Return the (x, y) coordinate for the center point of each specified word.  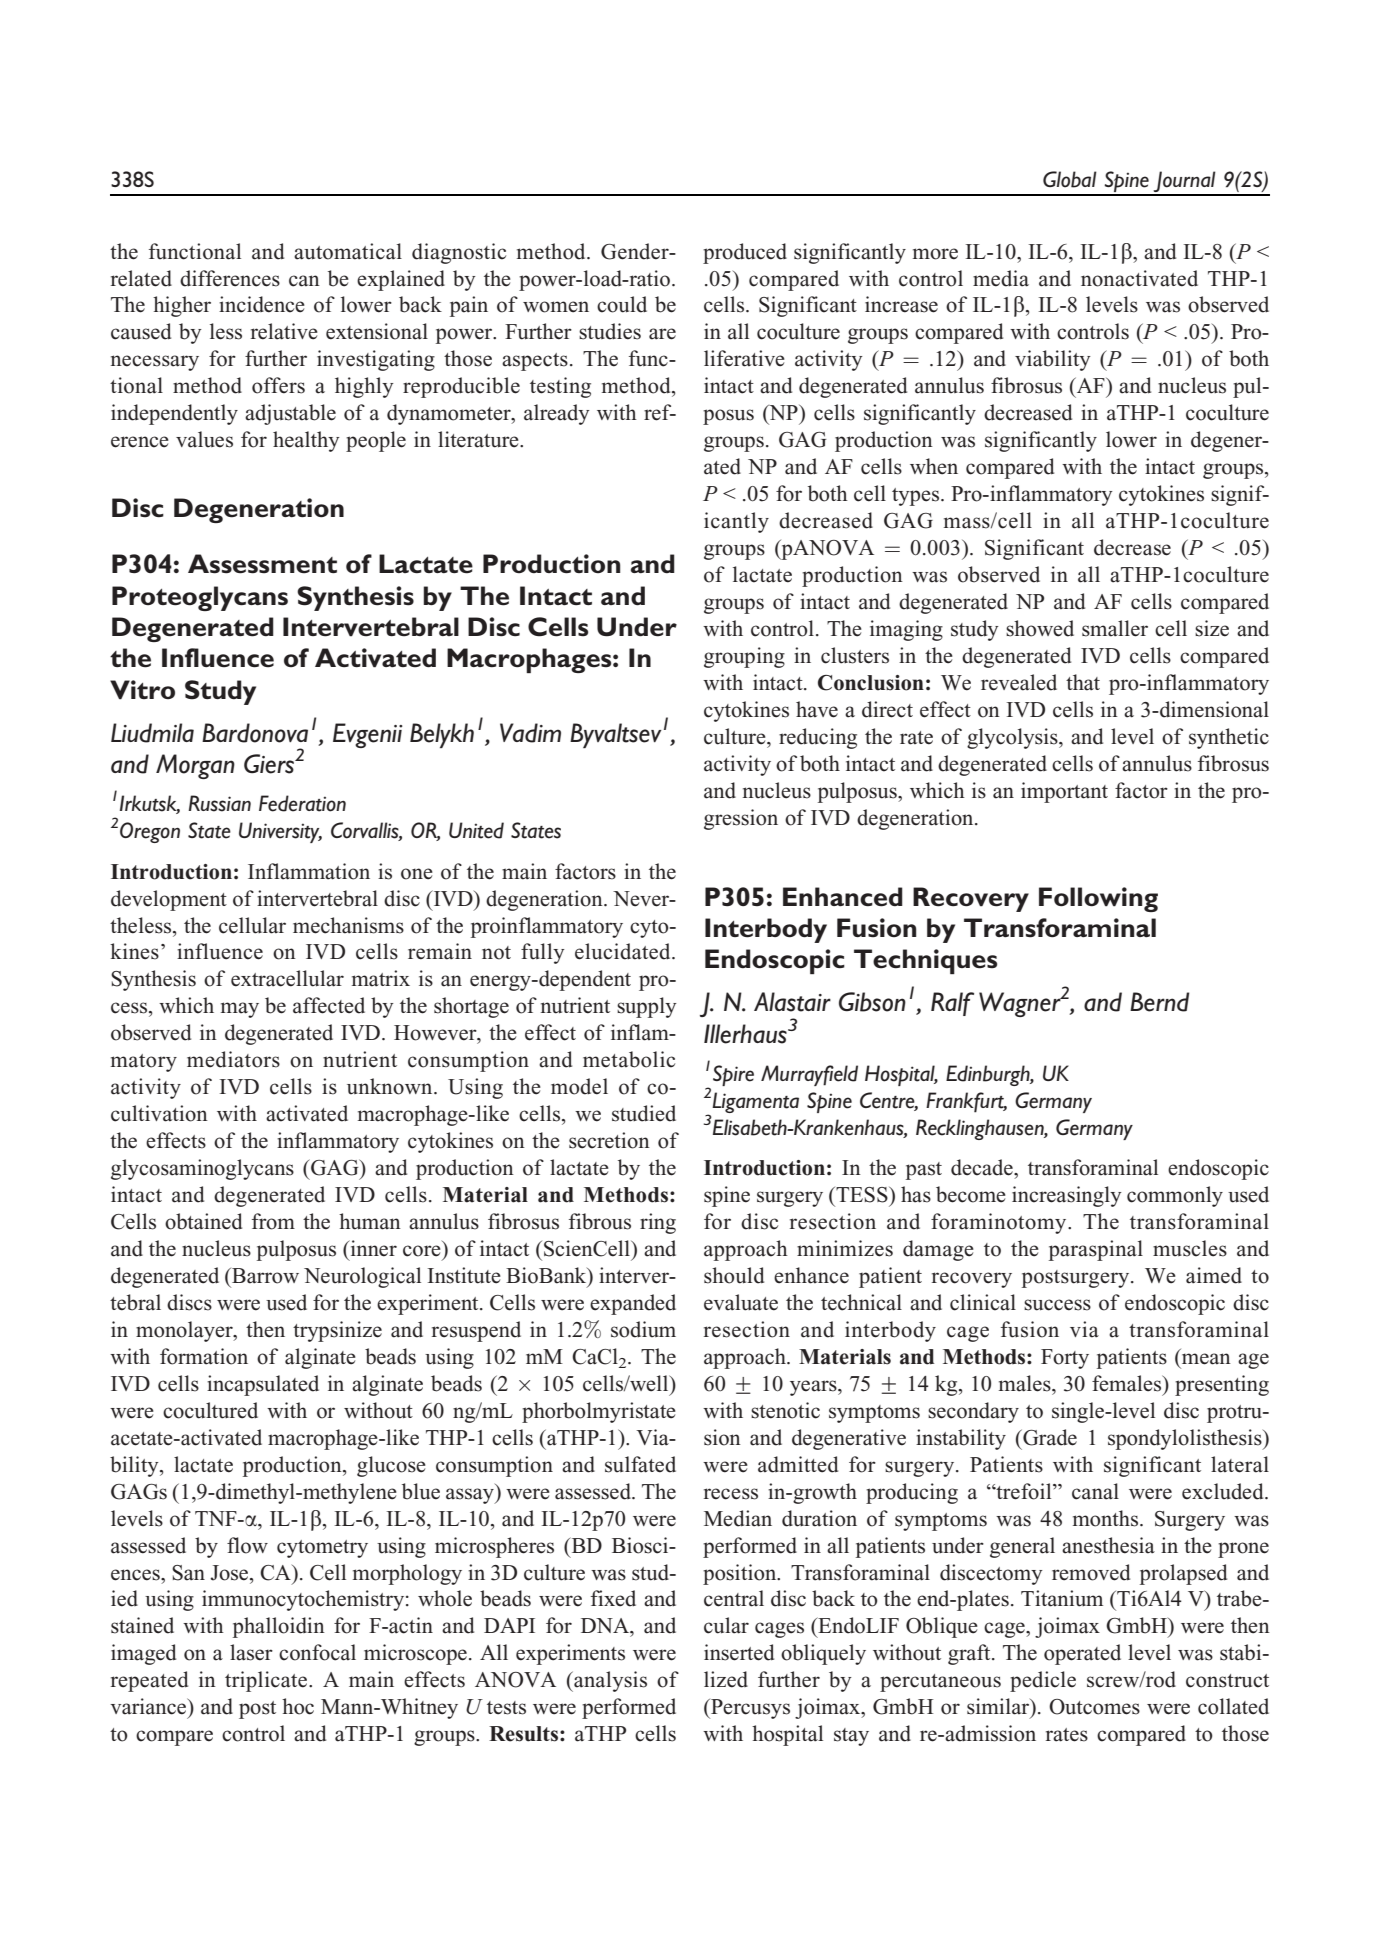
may (240, 1010)
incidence (262, 304)
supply (647, 1007)
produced (745, 253)
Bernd (1160, 1002)
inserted (739, 1652)
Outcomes (1094, 1707)
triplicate (267, 1681)
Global (1070, 179)
